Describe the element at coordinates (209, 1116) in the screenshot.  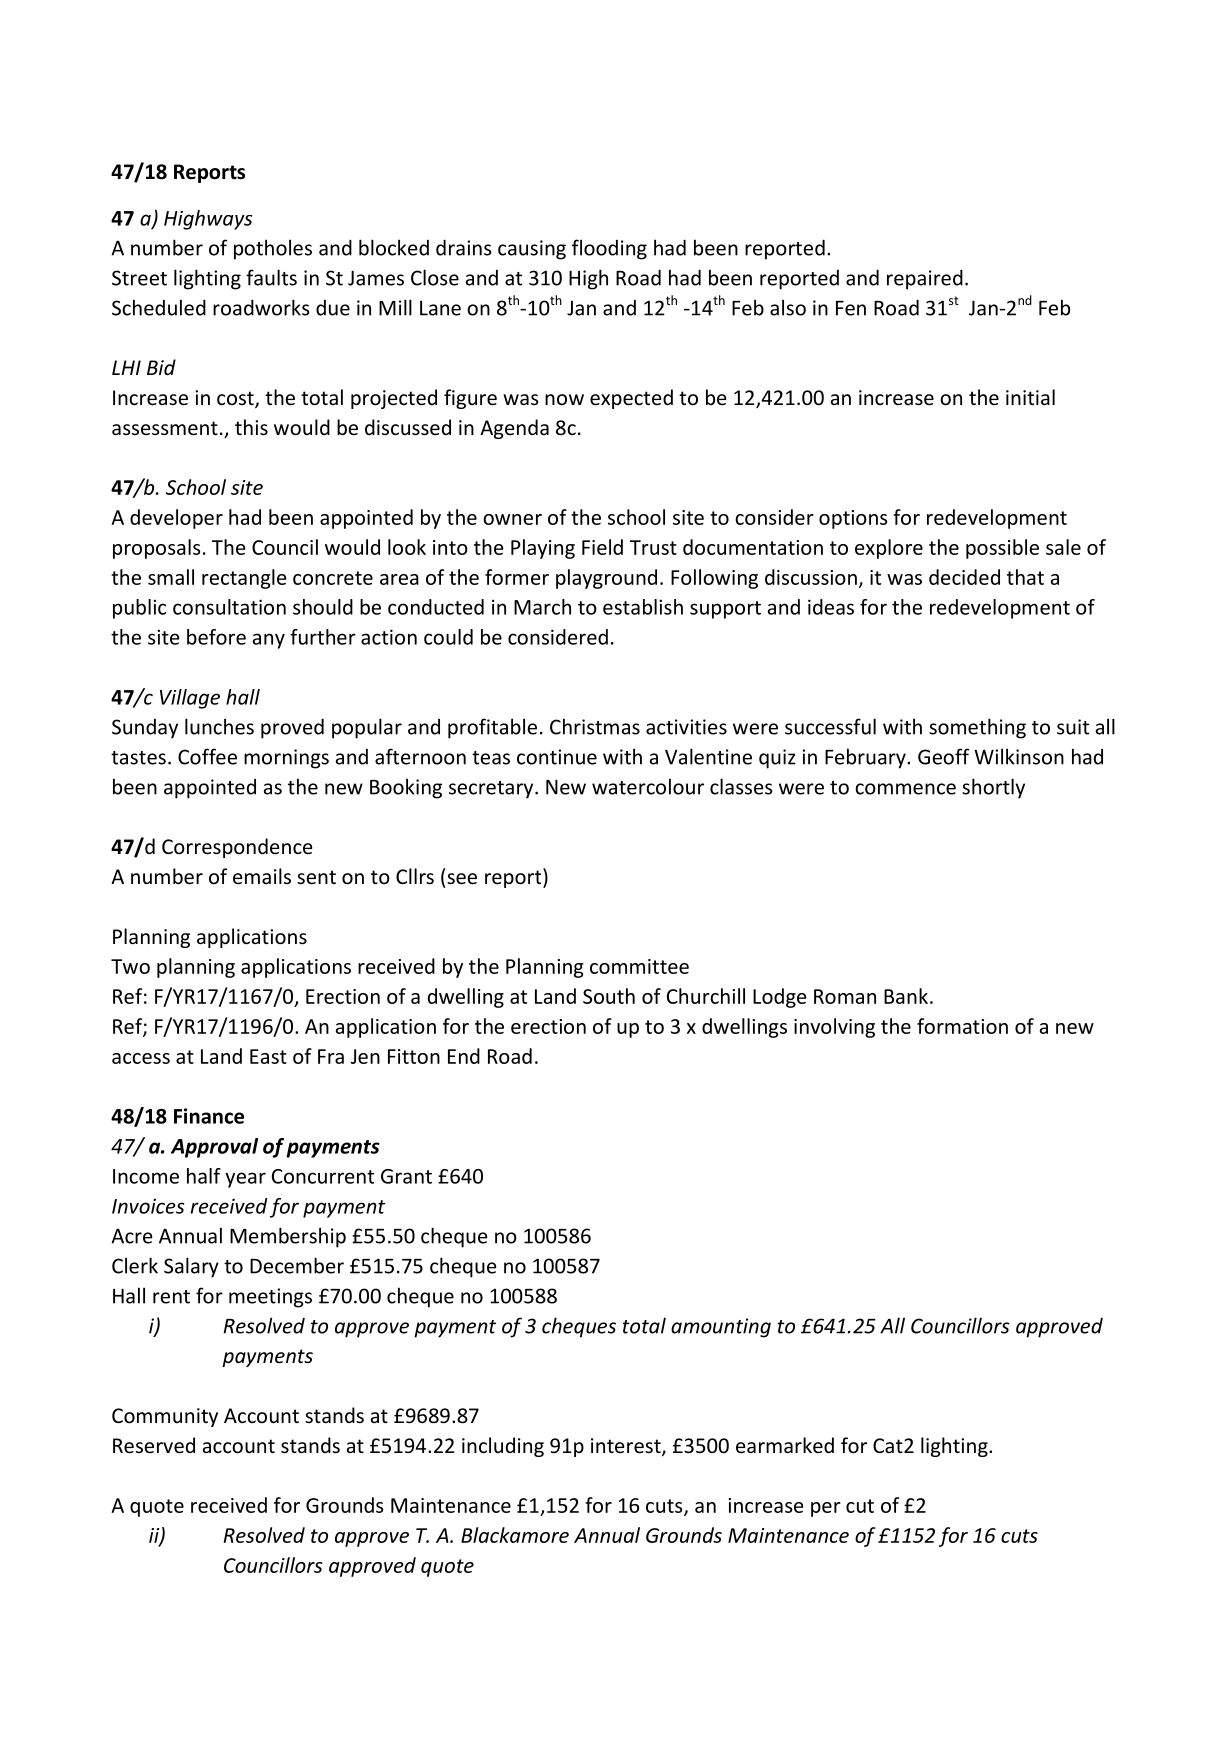
I see `Finance` at that location.
